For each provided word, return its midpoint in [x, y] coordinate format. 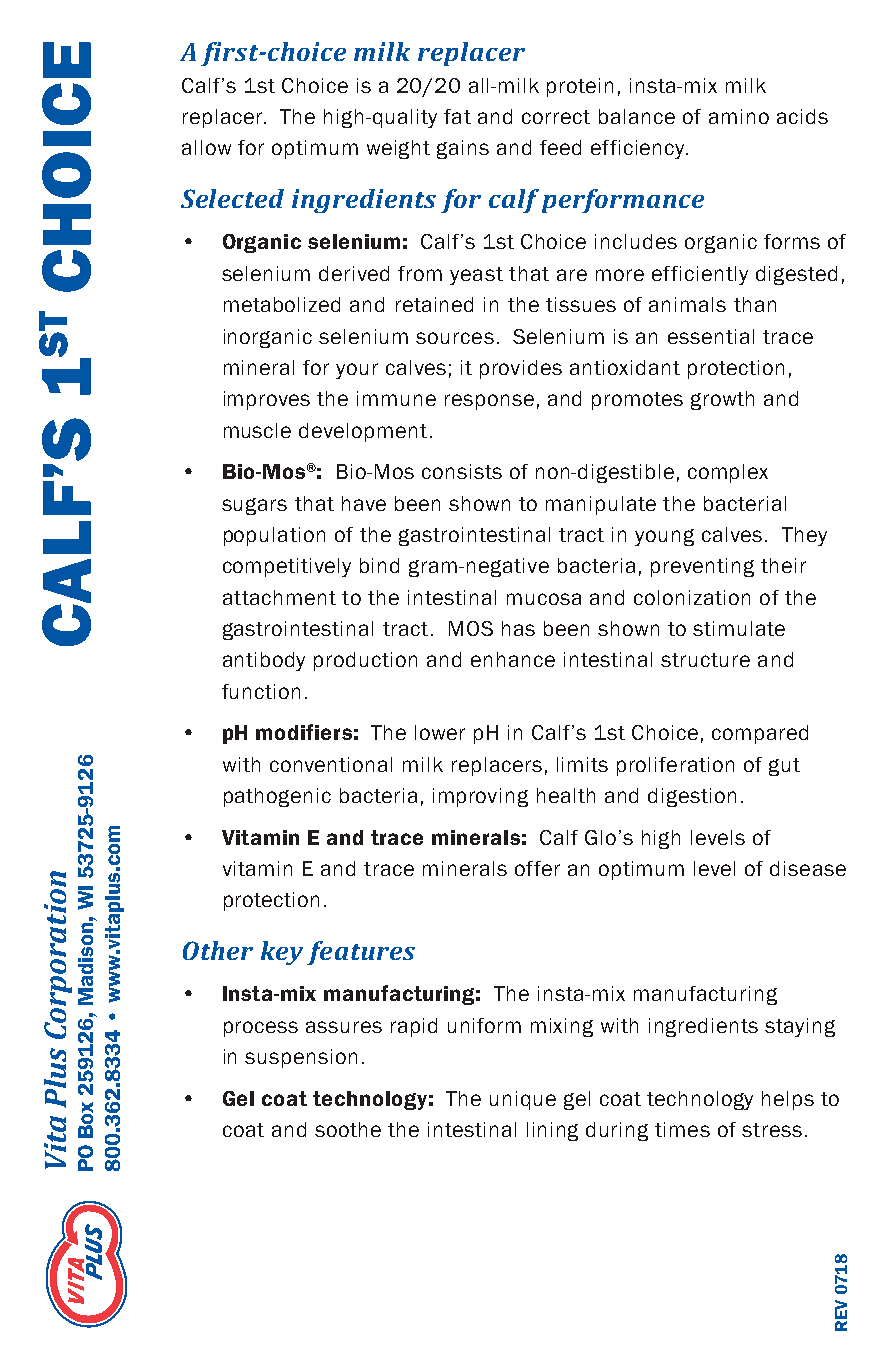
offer [537, 868]
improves [267, 400]
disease [808, 868]
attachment [279, 597]
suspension [301, 1058]
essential [711, 336]
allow [206, 147]
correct [556, 117]
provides [521, 369]
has [518, 628]
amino [739, 116]
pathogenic [277, 797]
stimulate [739, 628]
